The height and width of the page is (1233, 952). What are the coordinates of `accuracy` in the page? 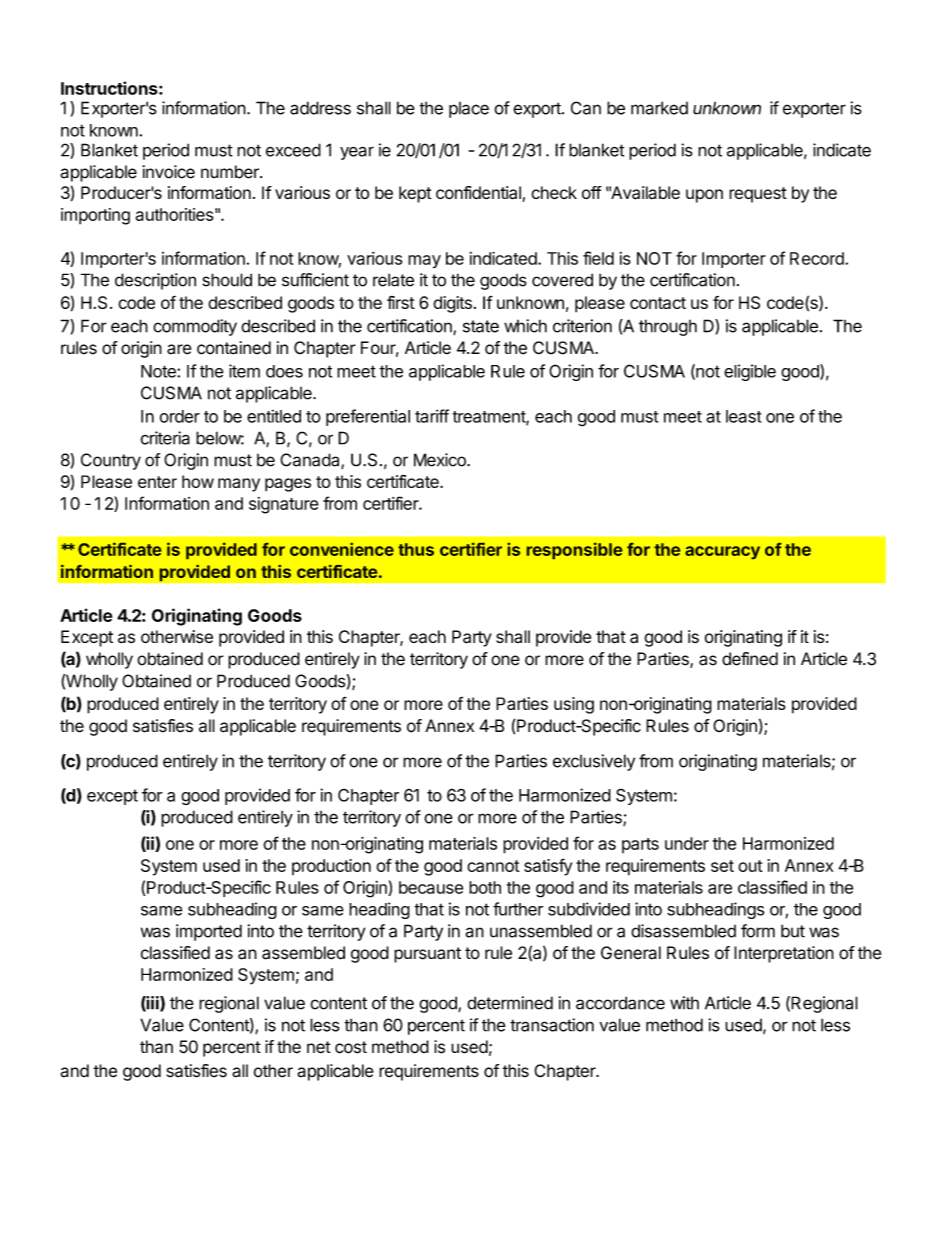 It's located at (722, 552).
